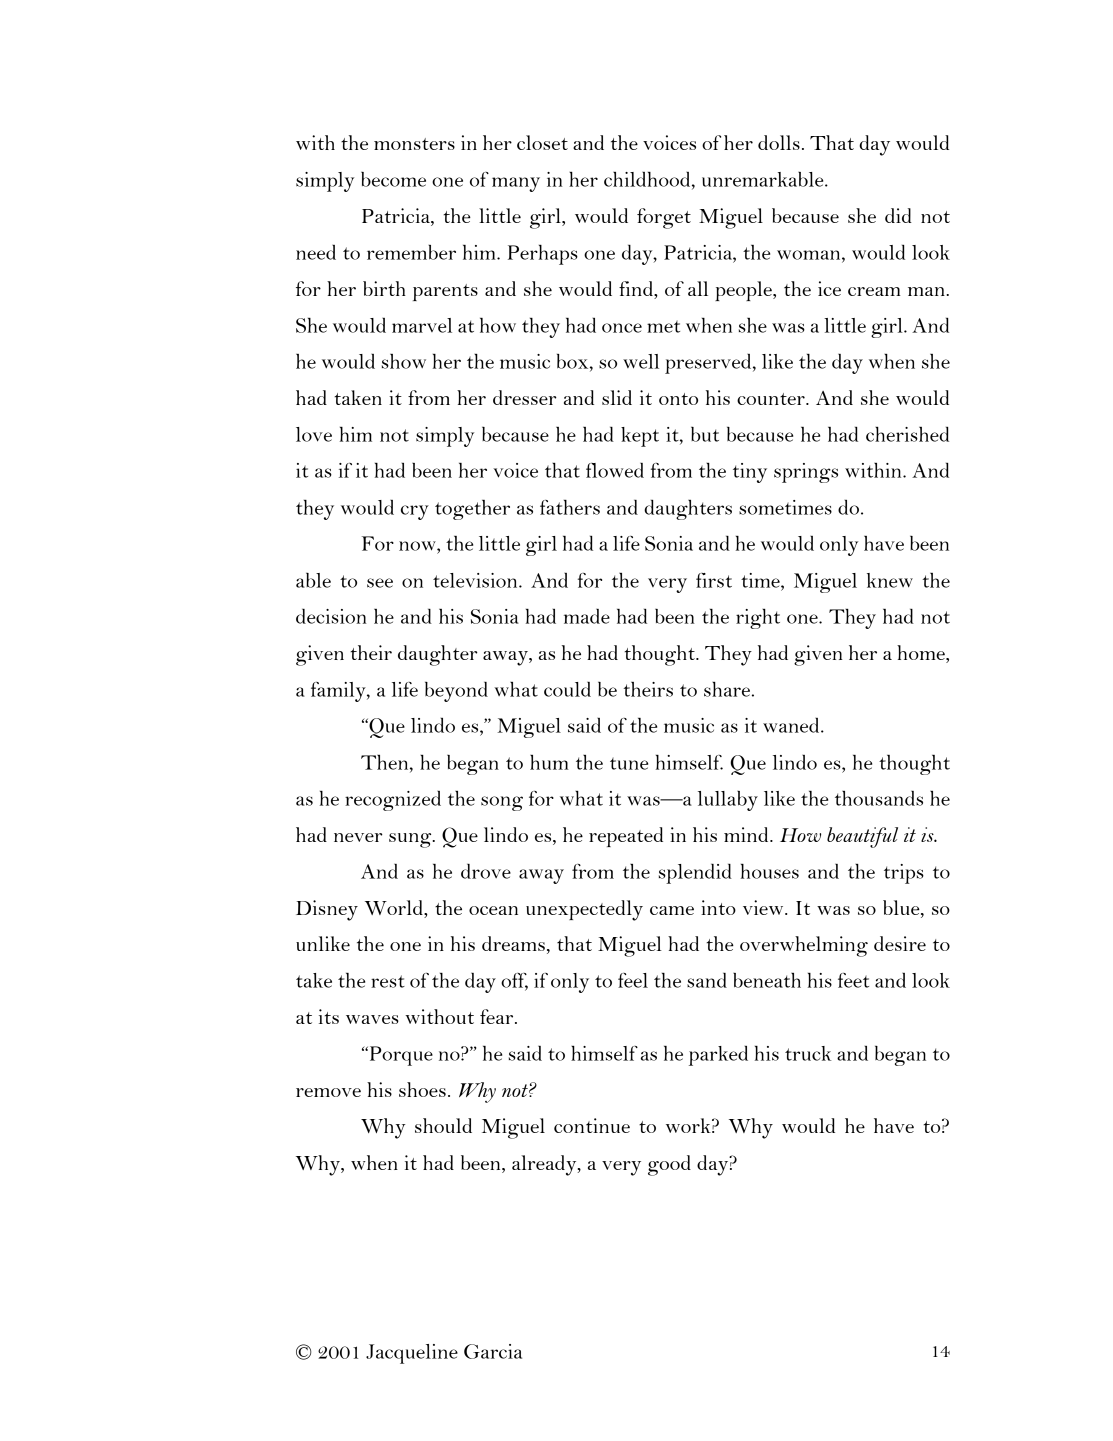  What do you see at coordinates (493, 1351) in the page?
I see `Garcia` at bounding box center [493, 1351].
